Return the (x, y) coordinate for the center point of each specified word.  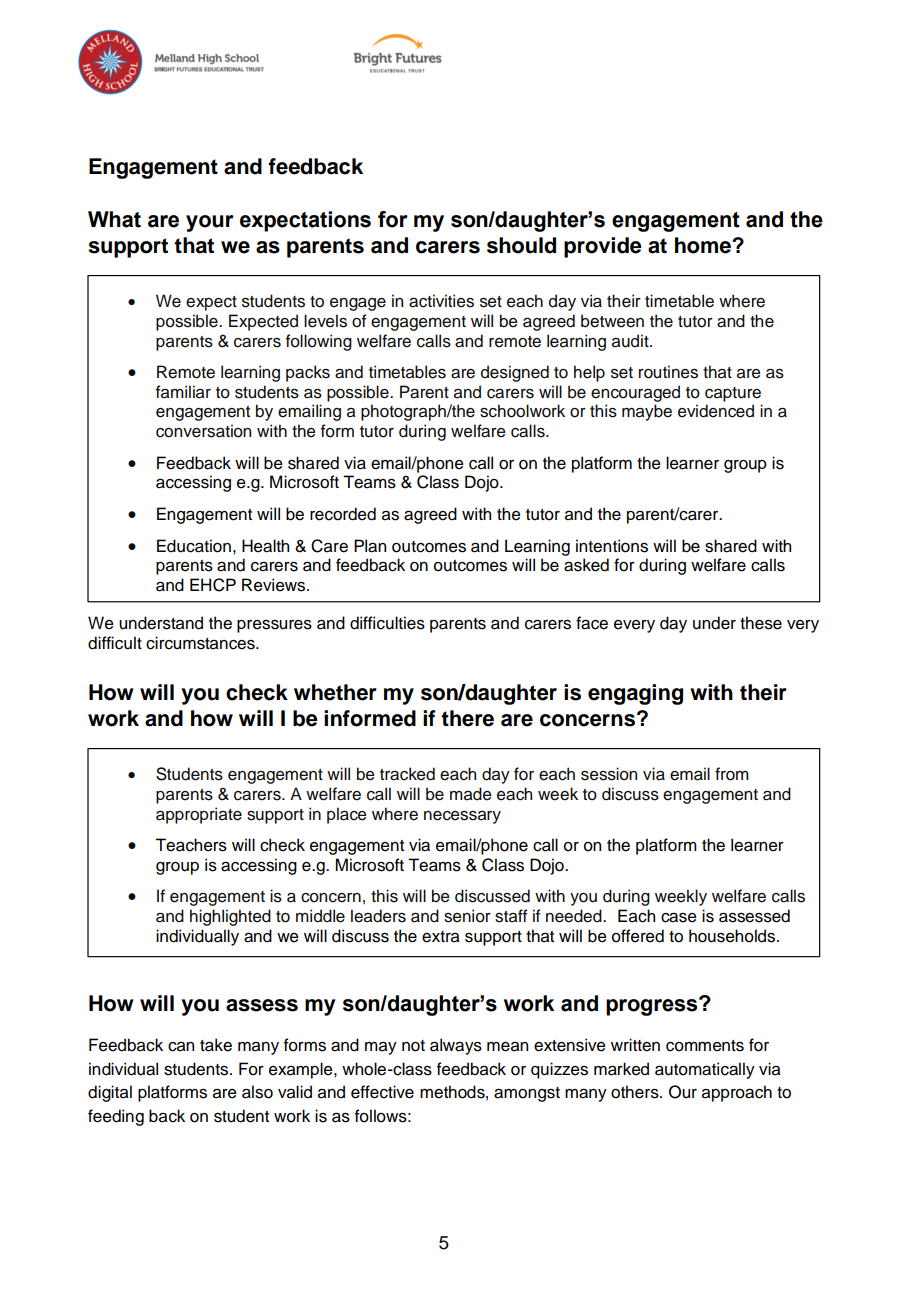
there (467, 718)
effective (382, 1092)
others (636, 1092)
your (210, 223)
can (181, 1047)
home (704, 245)
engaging (635, 694)
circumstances (201, 643)
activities (441, 301)
